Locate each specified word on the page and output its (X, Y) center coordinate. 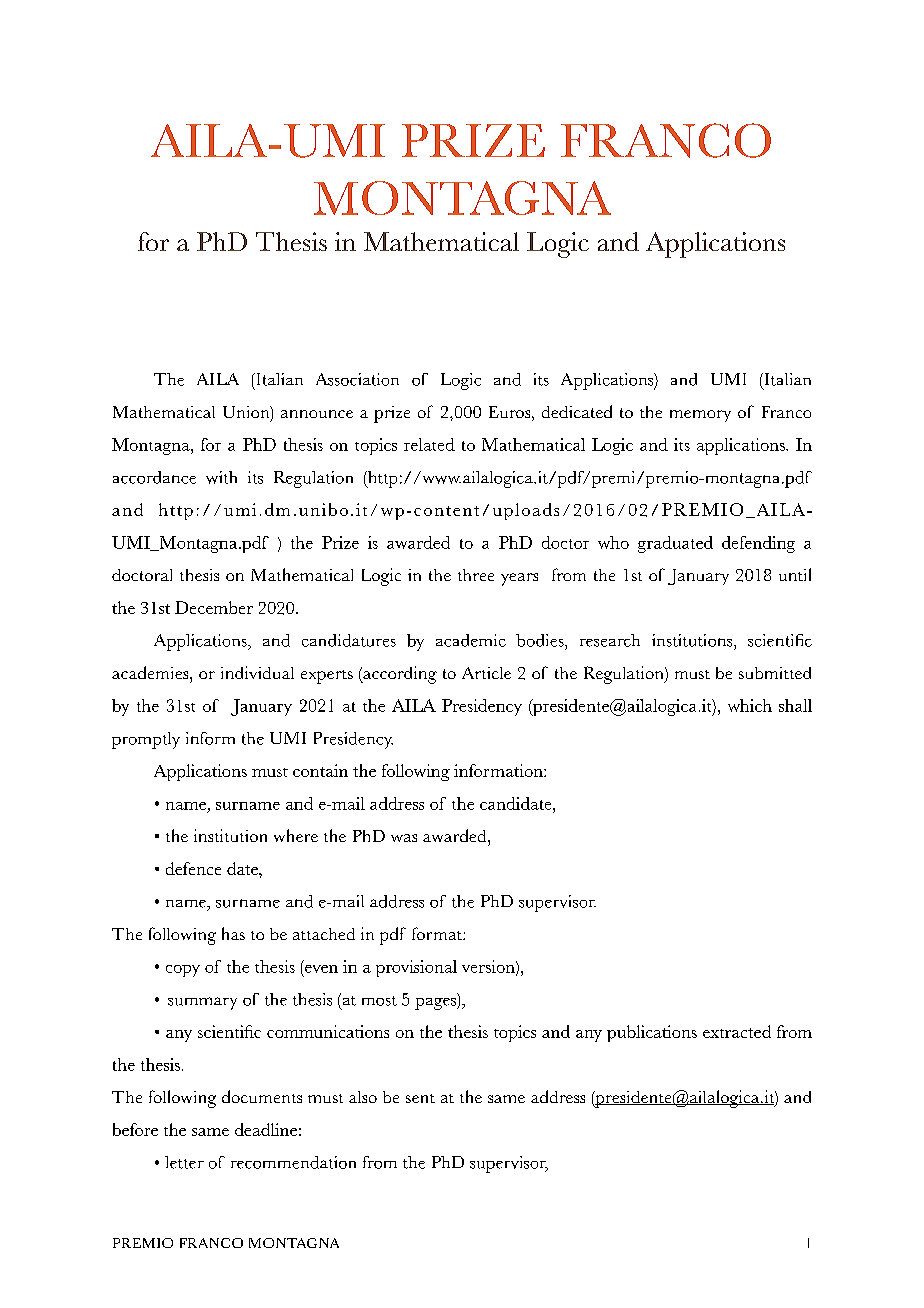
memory (700, 416)
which (750, 705)
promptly (146, 740)
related (429, 444)
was (404, 838)
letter (184, 1162)
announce (317, 414)
